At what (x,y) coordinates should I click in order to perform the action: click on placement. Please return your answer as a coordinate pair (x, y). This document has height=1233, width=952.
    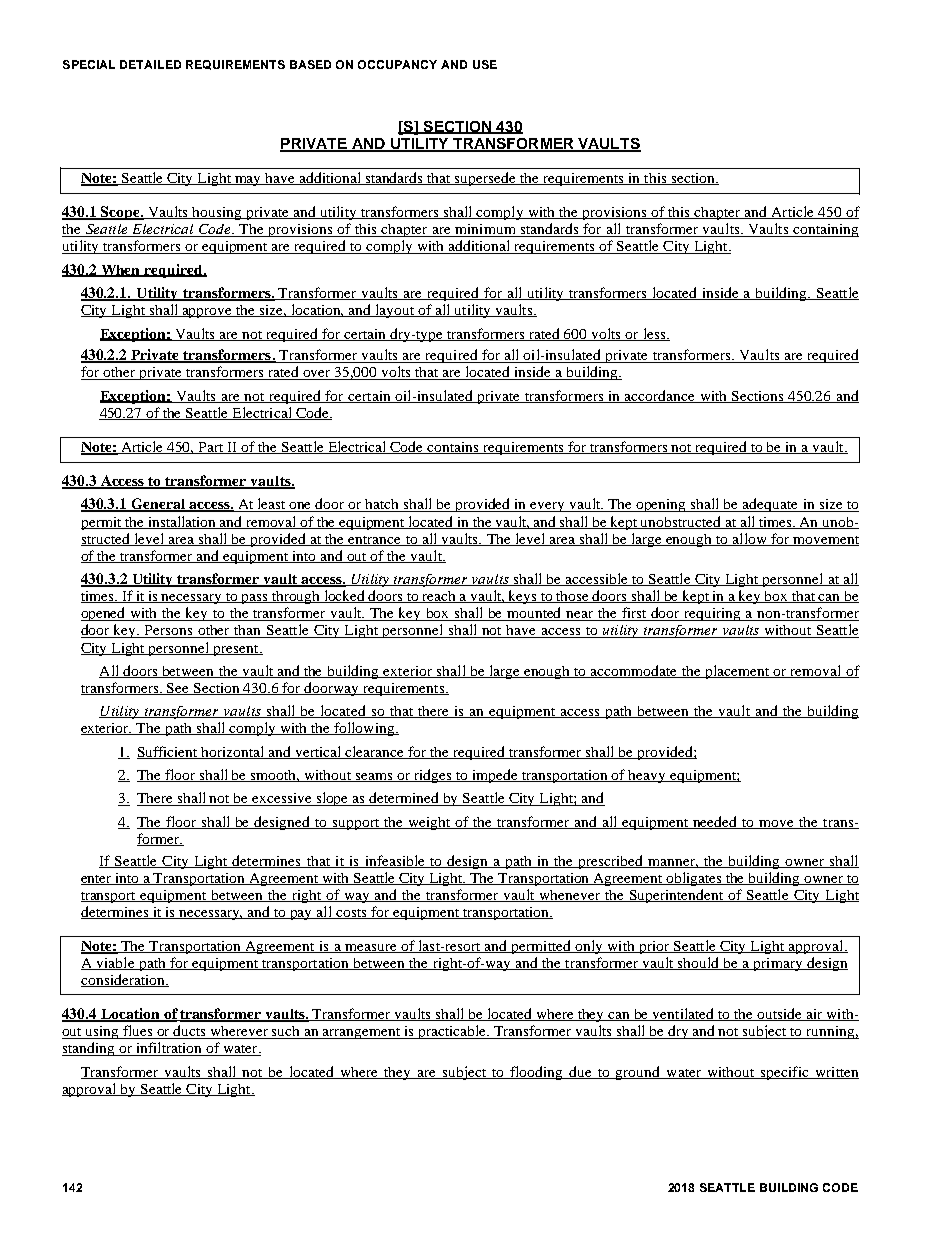
    Looking at the image, I should click on (737, 672).
